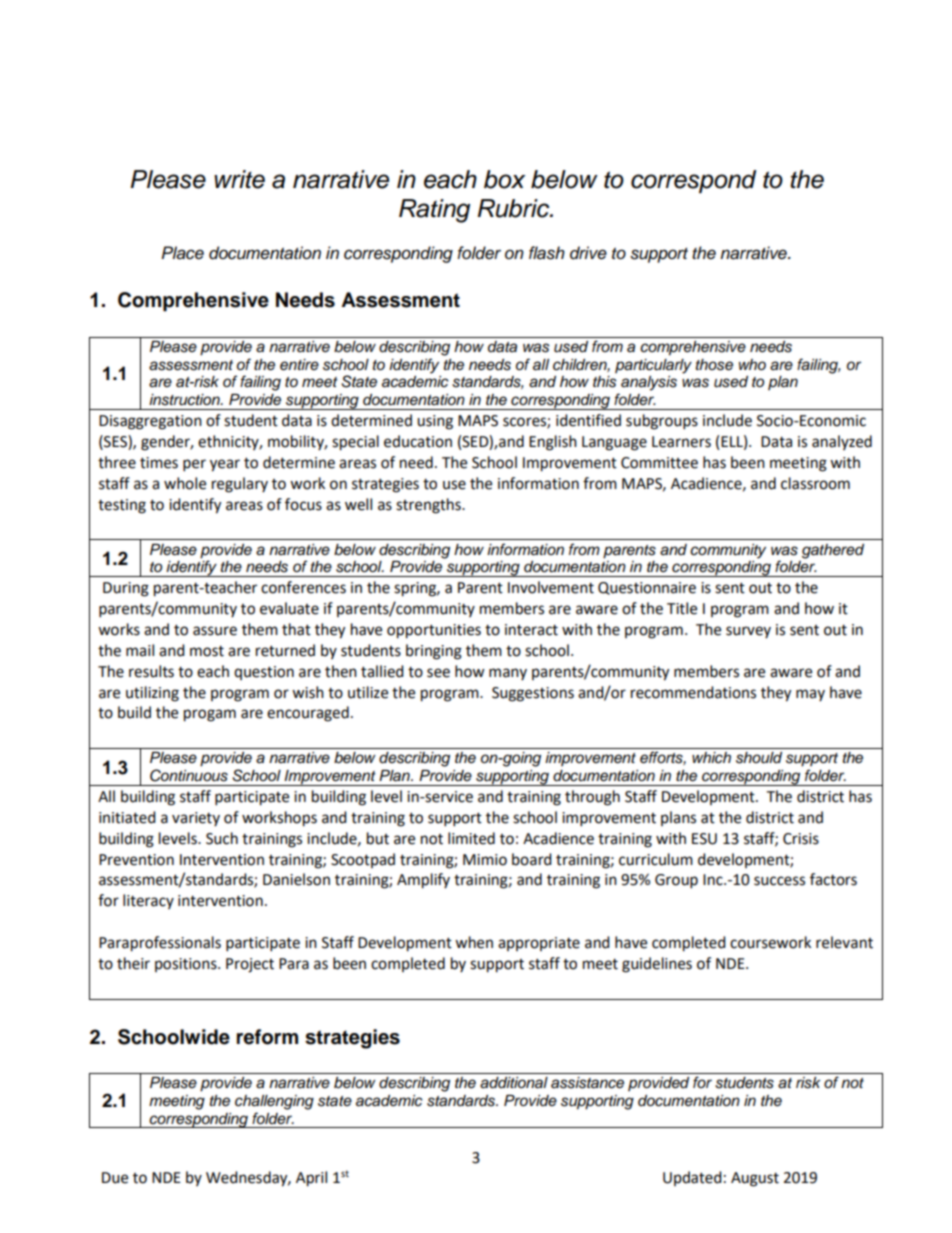  I want to click on may, so click(810, 695).
